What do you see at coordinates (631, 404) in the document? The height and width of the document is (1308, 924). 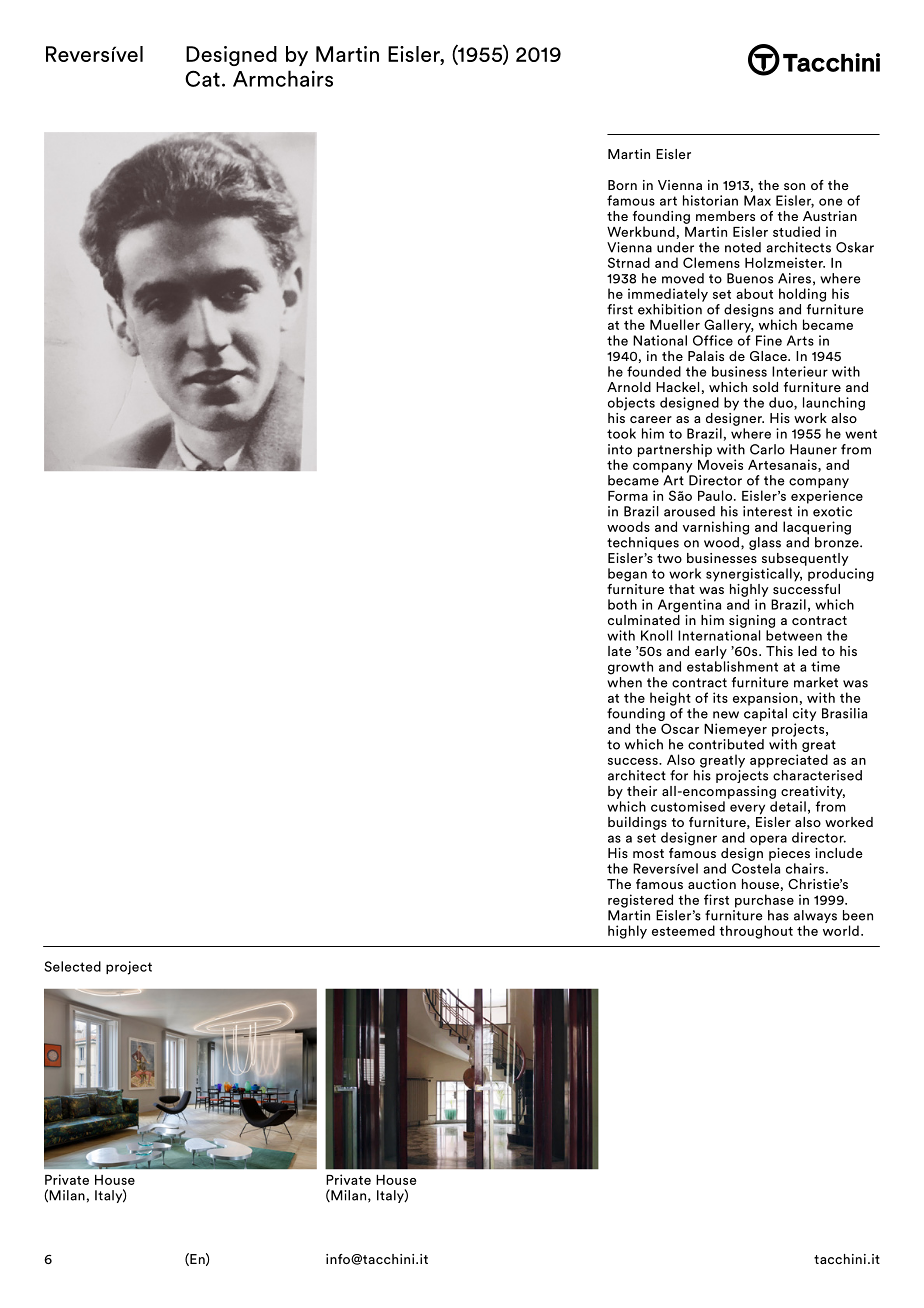 I see `objects` at bounding box center [631, 404].
